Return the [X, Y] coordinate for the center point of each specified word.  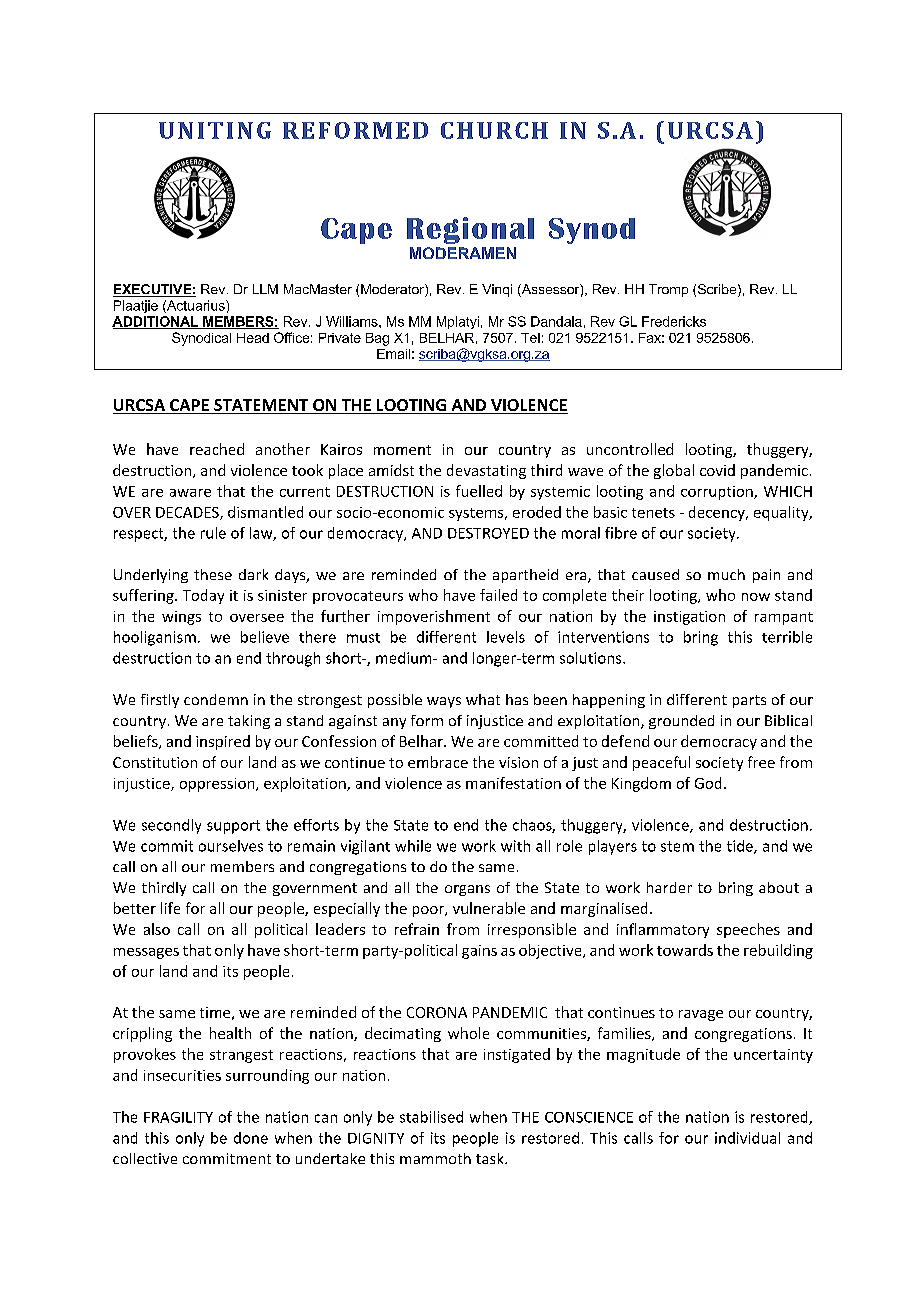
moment [402, 450]
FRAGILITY [178, 1117]
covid [717, 470]
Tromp [668, 290]
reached [217, 449]
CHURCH [494, 130]
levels [506, 637]
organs [467, 890]
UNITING [215, 130]
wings [181, 618]
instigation [689, 618]
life [170, 908]
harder [669, 887]
